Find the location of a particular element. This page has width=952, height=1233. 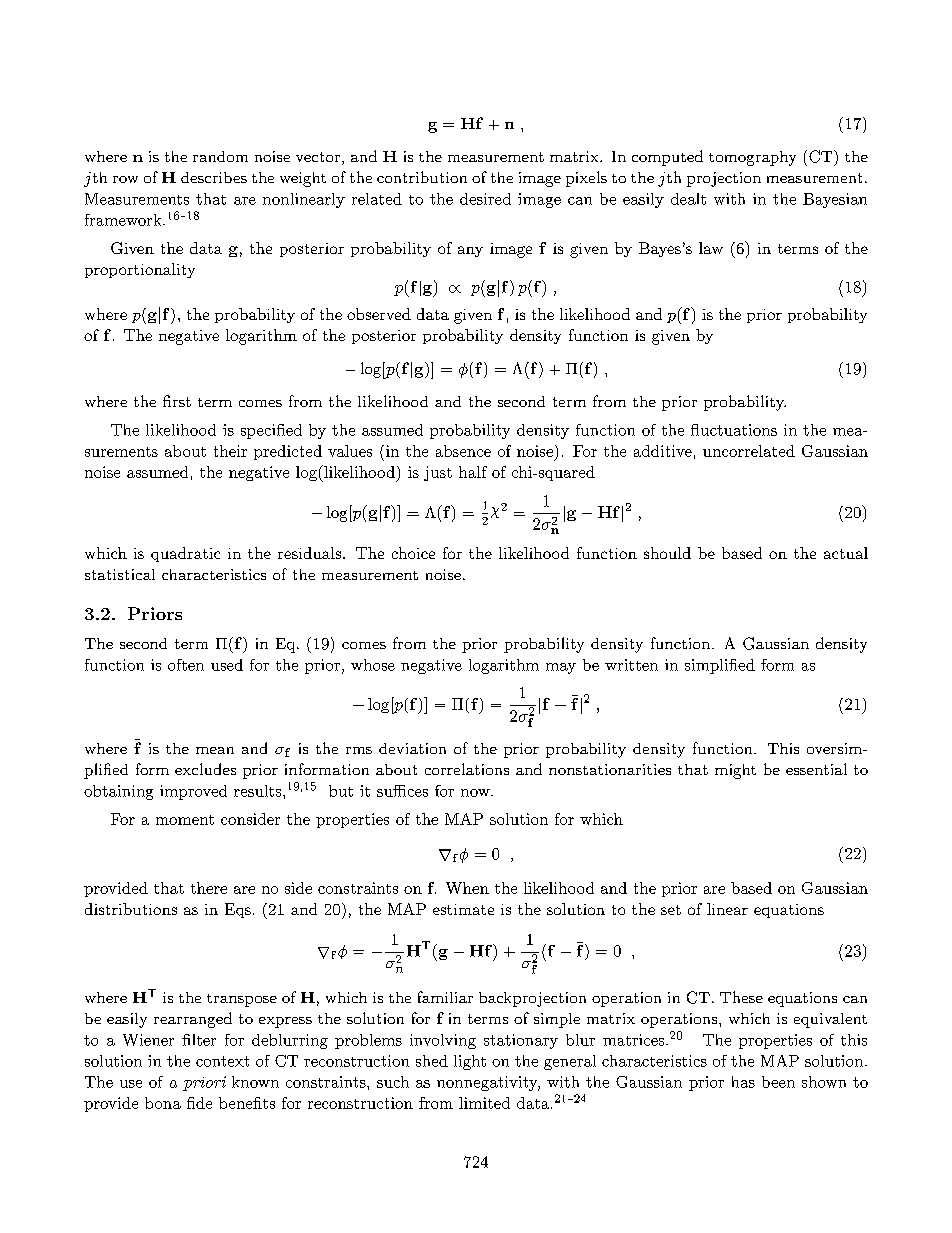

set is located at coordinates (671, 910).
